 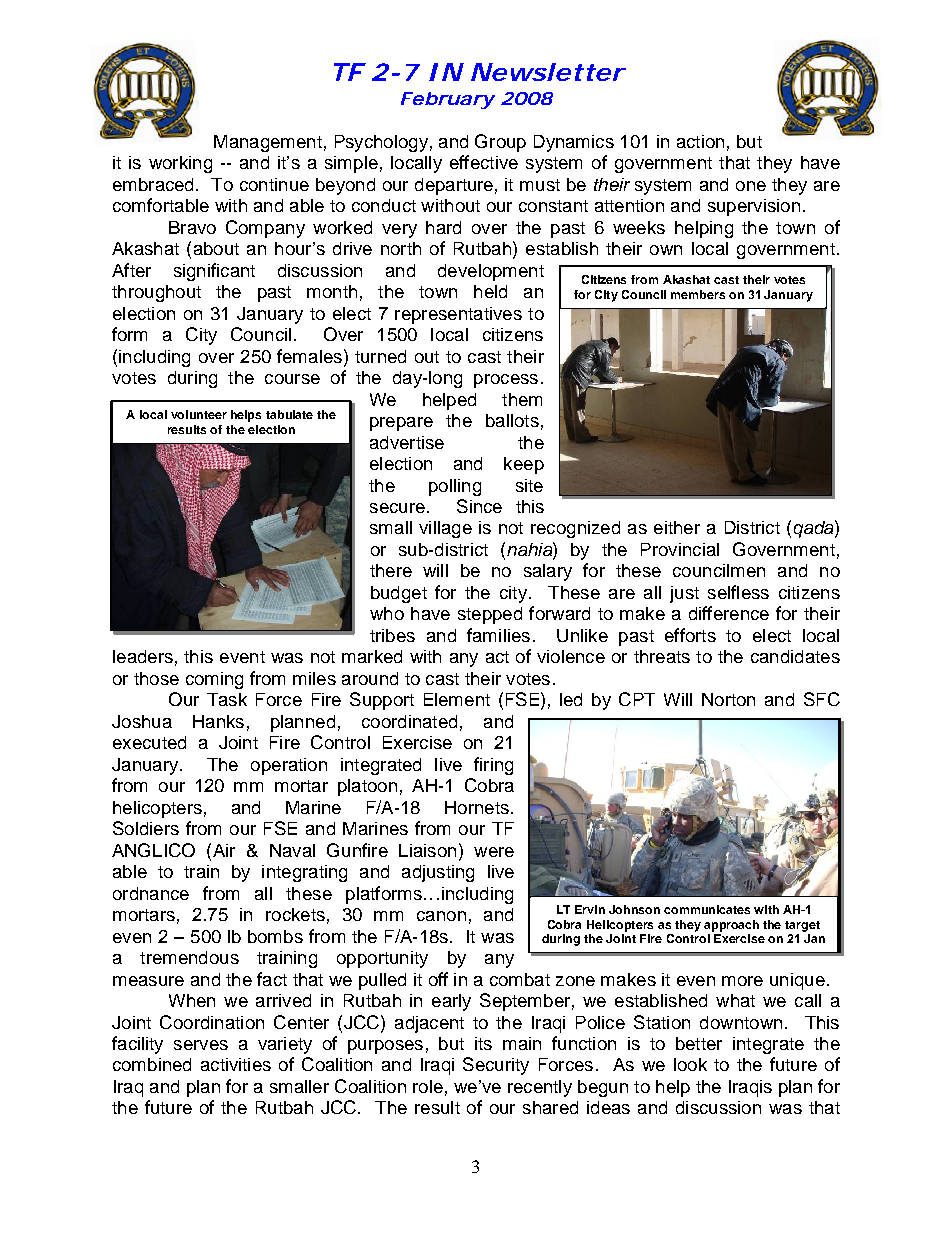 I want to click on action, so click(x=700, y=141).
